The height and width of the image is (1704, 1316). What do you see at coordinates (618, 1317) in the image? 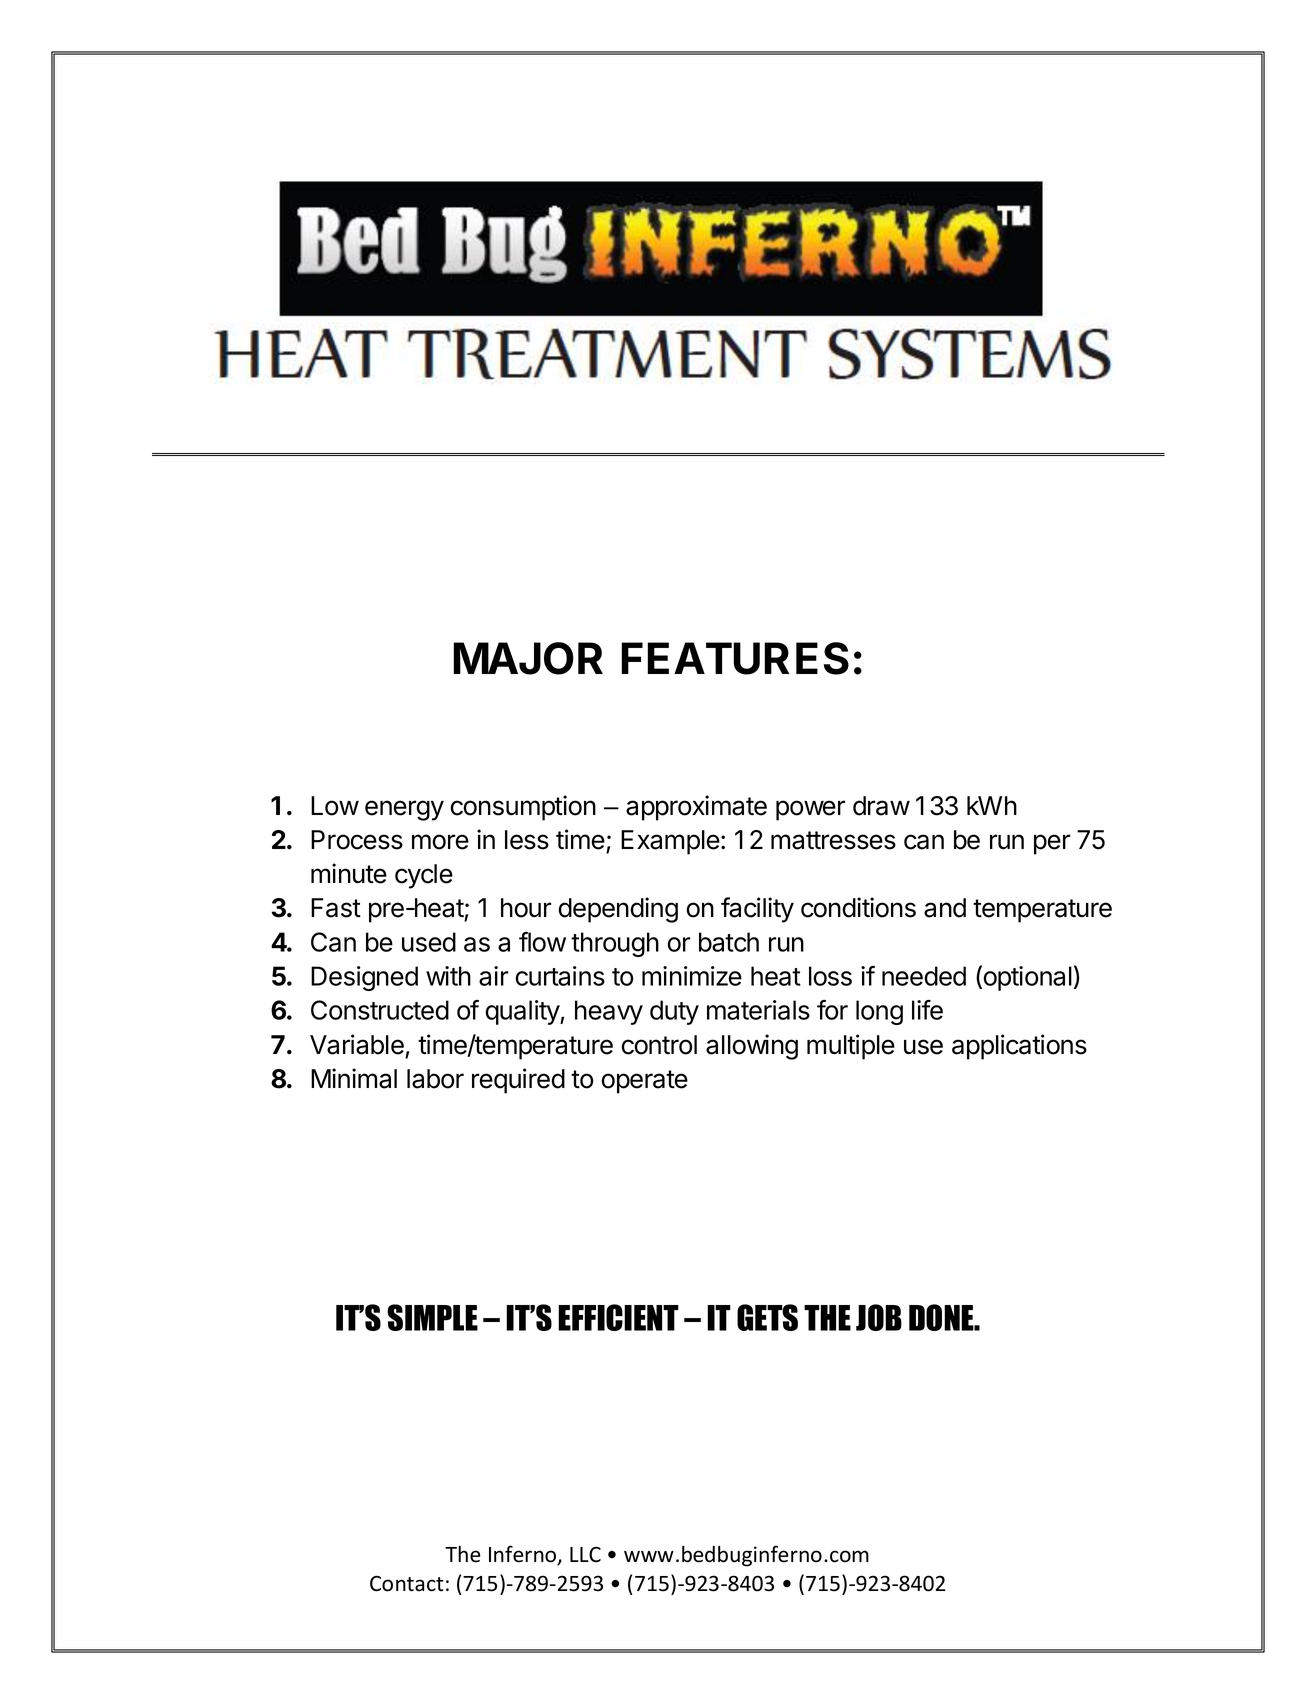
I see `EFFICIENT` at bounding box center [618, 1317].
